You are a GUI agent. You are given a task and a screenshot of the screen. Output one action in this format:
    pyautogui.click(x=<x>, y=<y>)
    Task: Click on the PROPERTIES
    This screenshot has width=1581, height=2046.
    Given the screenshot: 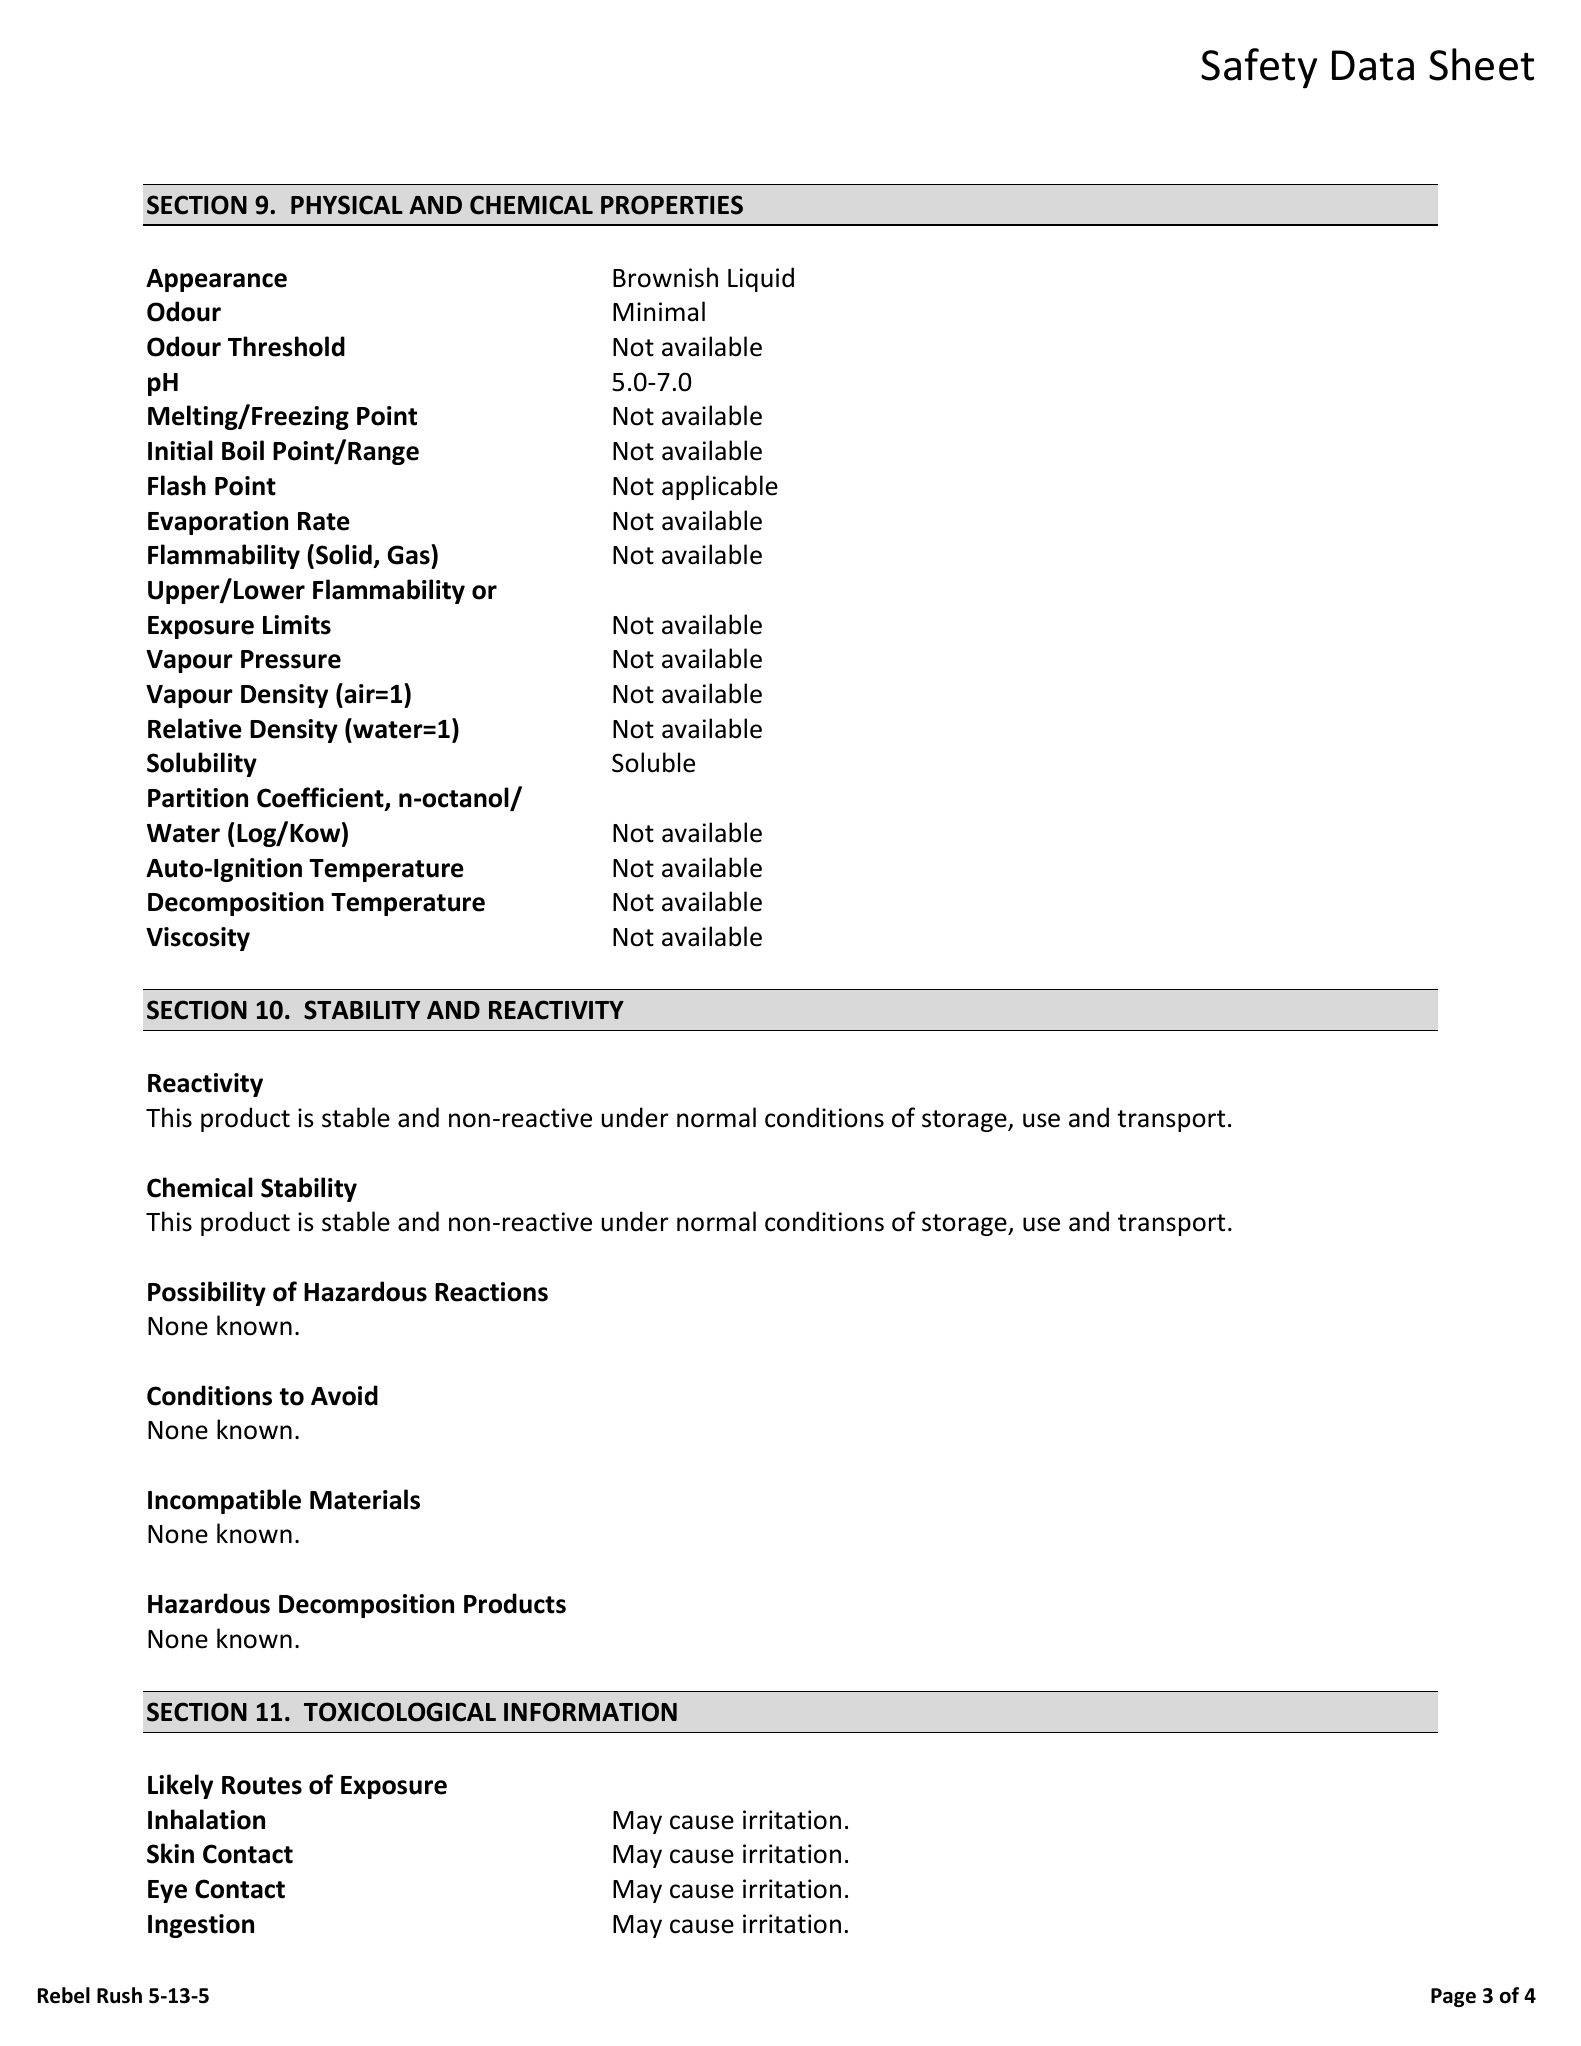 What is the action you would take?
    pyautogui.click(x=672, y=205)
